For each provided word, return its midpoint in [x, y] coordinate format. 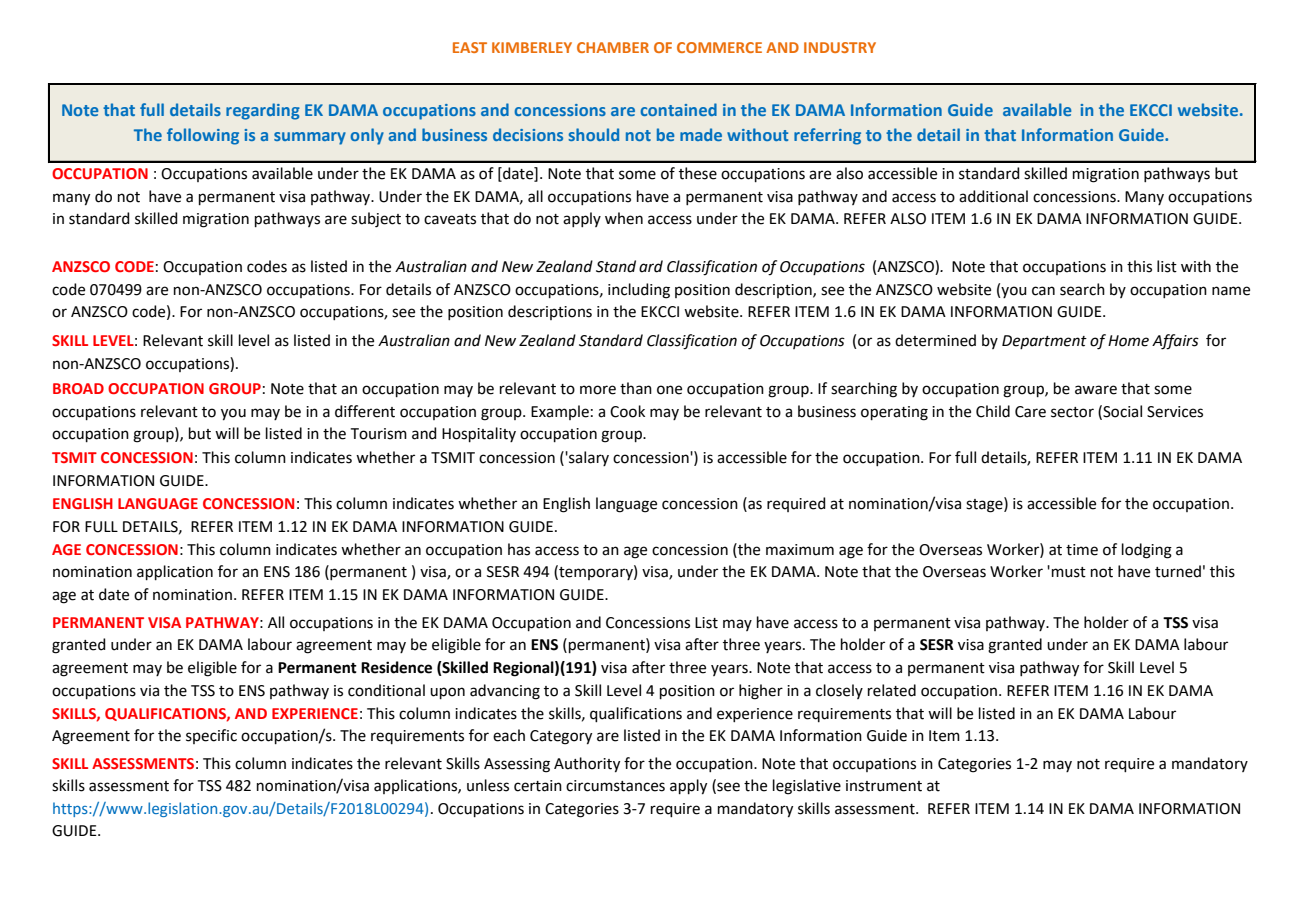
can [1043, 291]
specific [211, 736]
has [519, 549]
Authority [587, 765]
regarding [263, 111]
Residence [396, 667]
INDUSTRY [840, 47]
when [624, 218]
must [1069, 572]
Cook [627, 411]
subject [376, 220]
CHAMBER [613, 47]
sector [1072, 412]
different [365, 411]
